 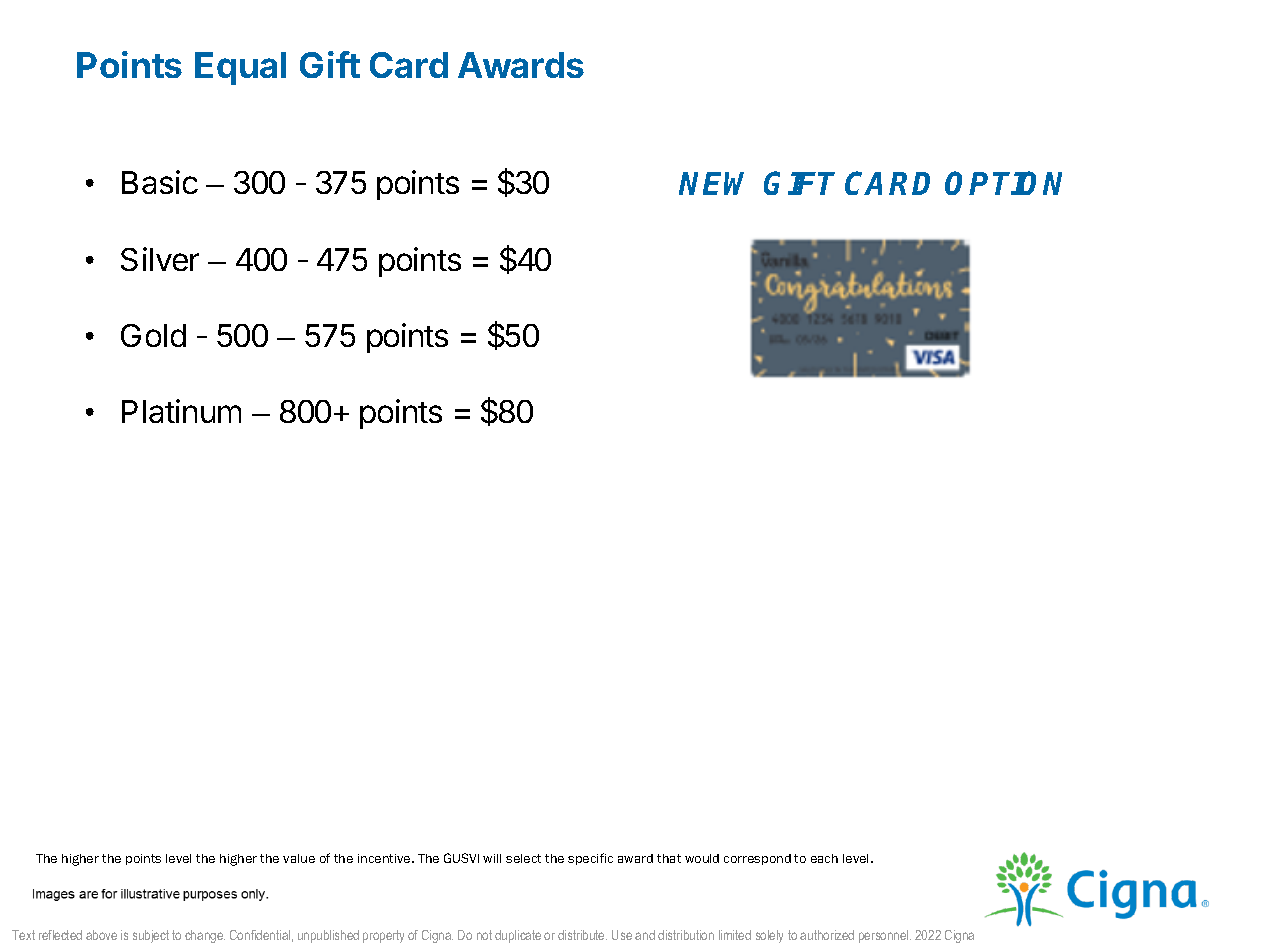 I want to click on Basic, so click(x=160, y=182).
